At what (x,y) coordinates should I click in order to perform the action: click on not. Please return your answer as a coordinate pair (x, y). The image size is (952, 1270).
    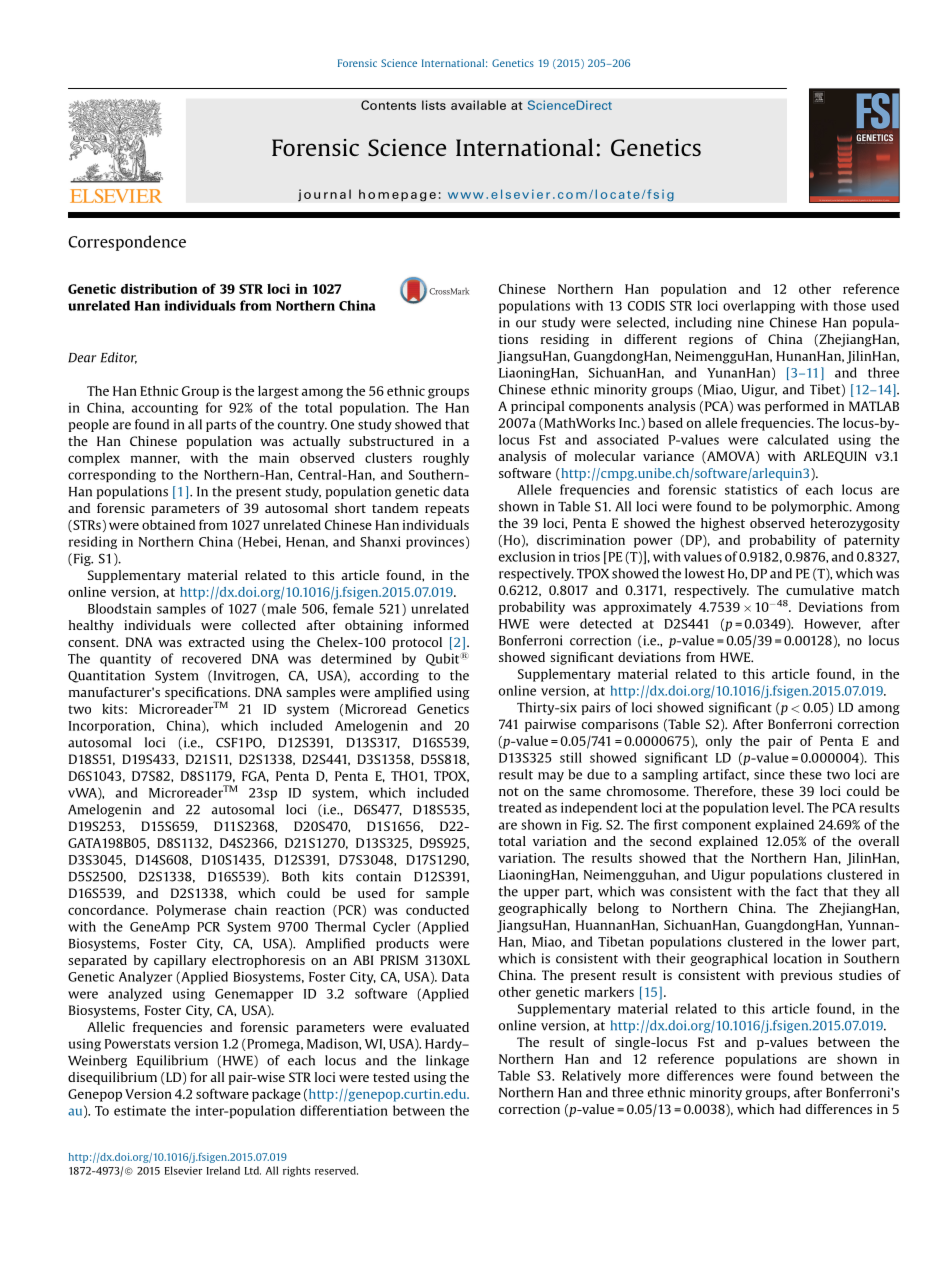
    Looking at the image, I should click on (509, 791).
